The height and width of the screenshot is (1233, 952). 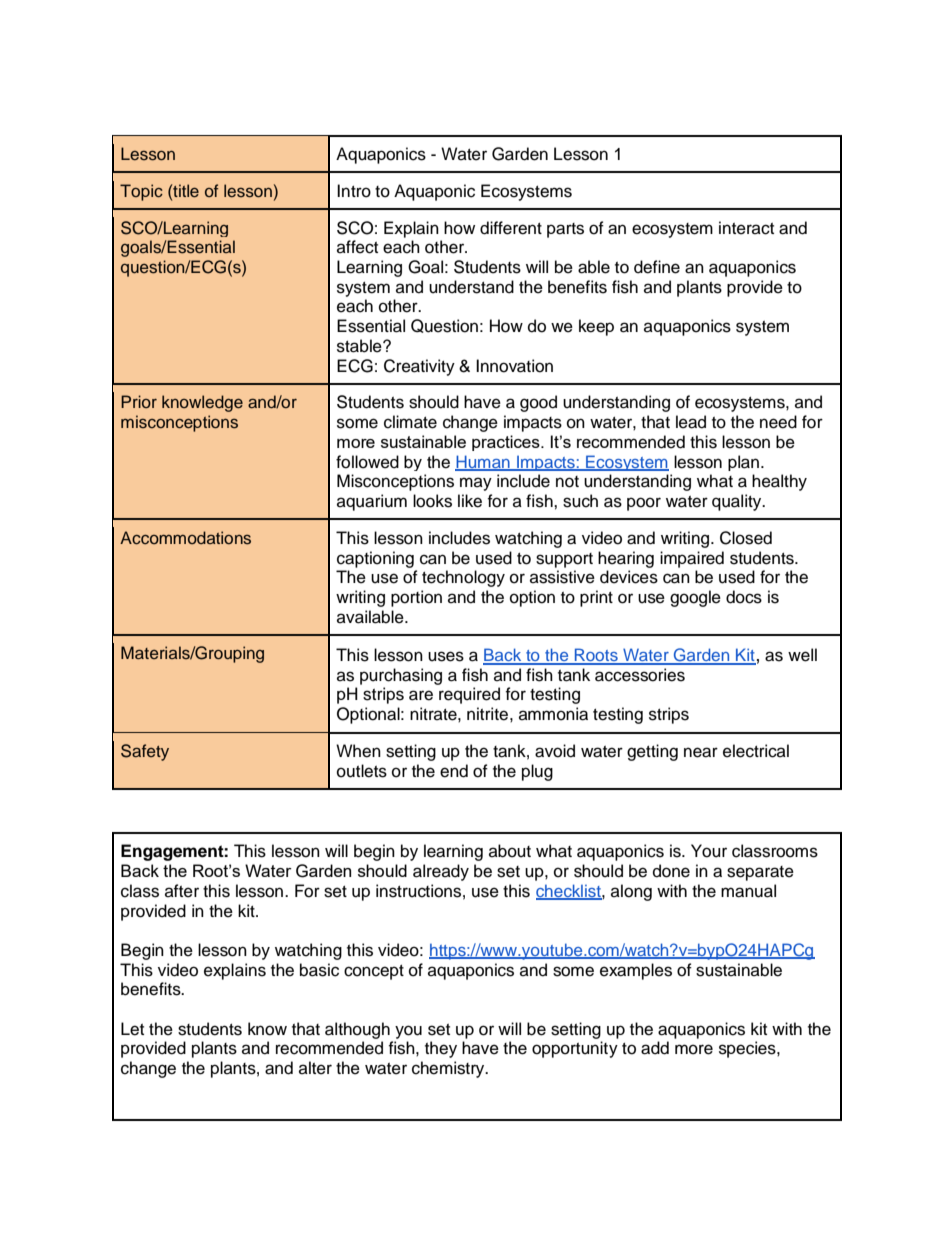 What do you see at coordinates (746, 228) in the screenshot?
I see `interact` at bounding box center [746, 228].
